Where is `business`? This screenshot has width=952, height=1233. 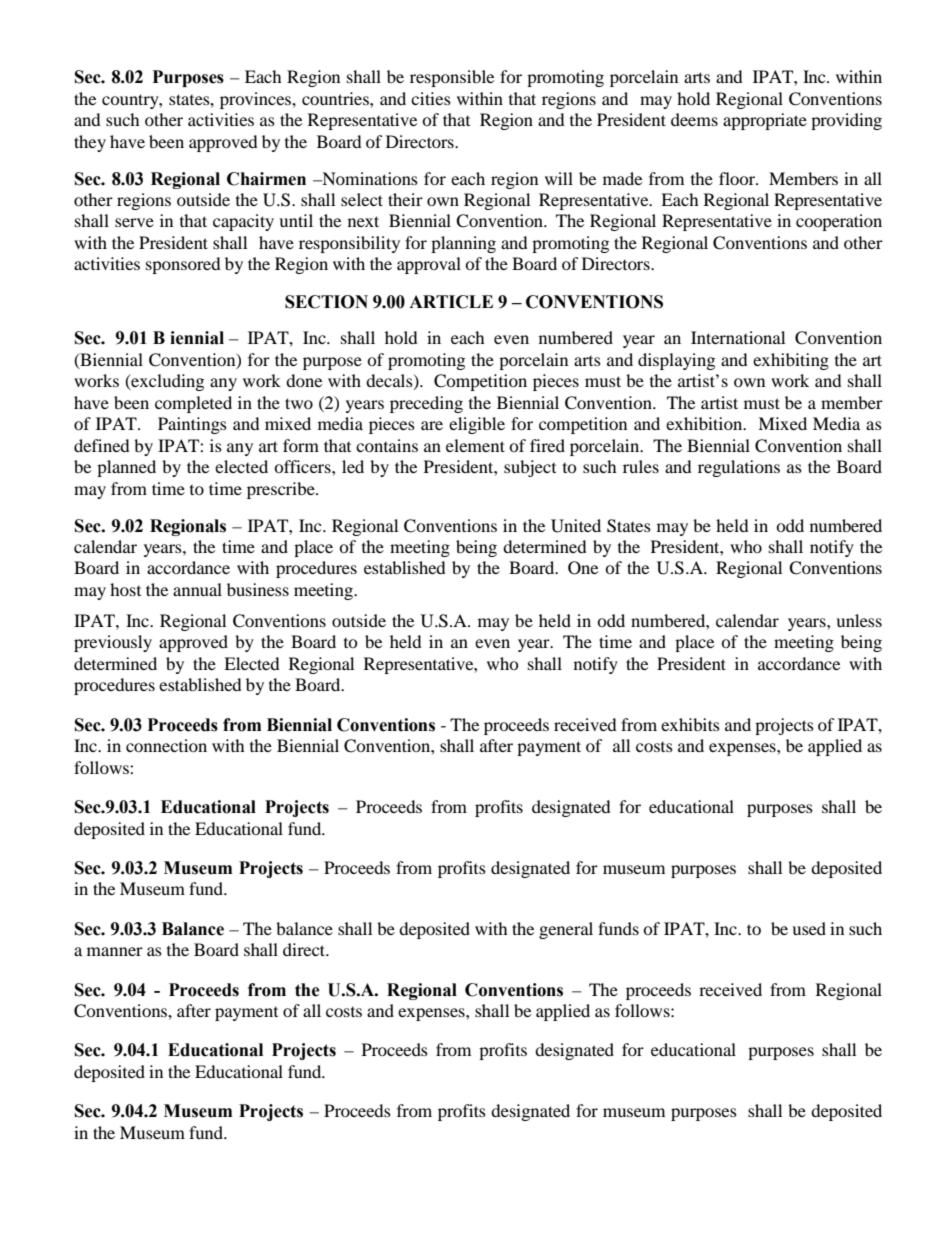
business is located at coordinates (258, 589).
